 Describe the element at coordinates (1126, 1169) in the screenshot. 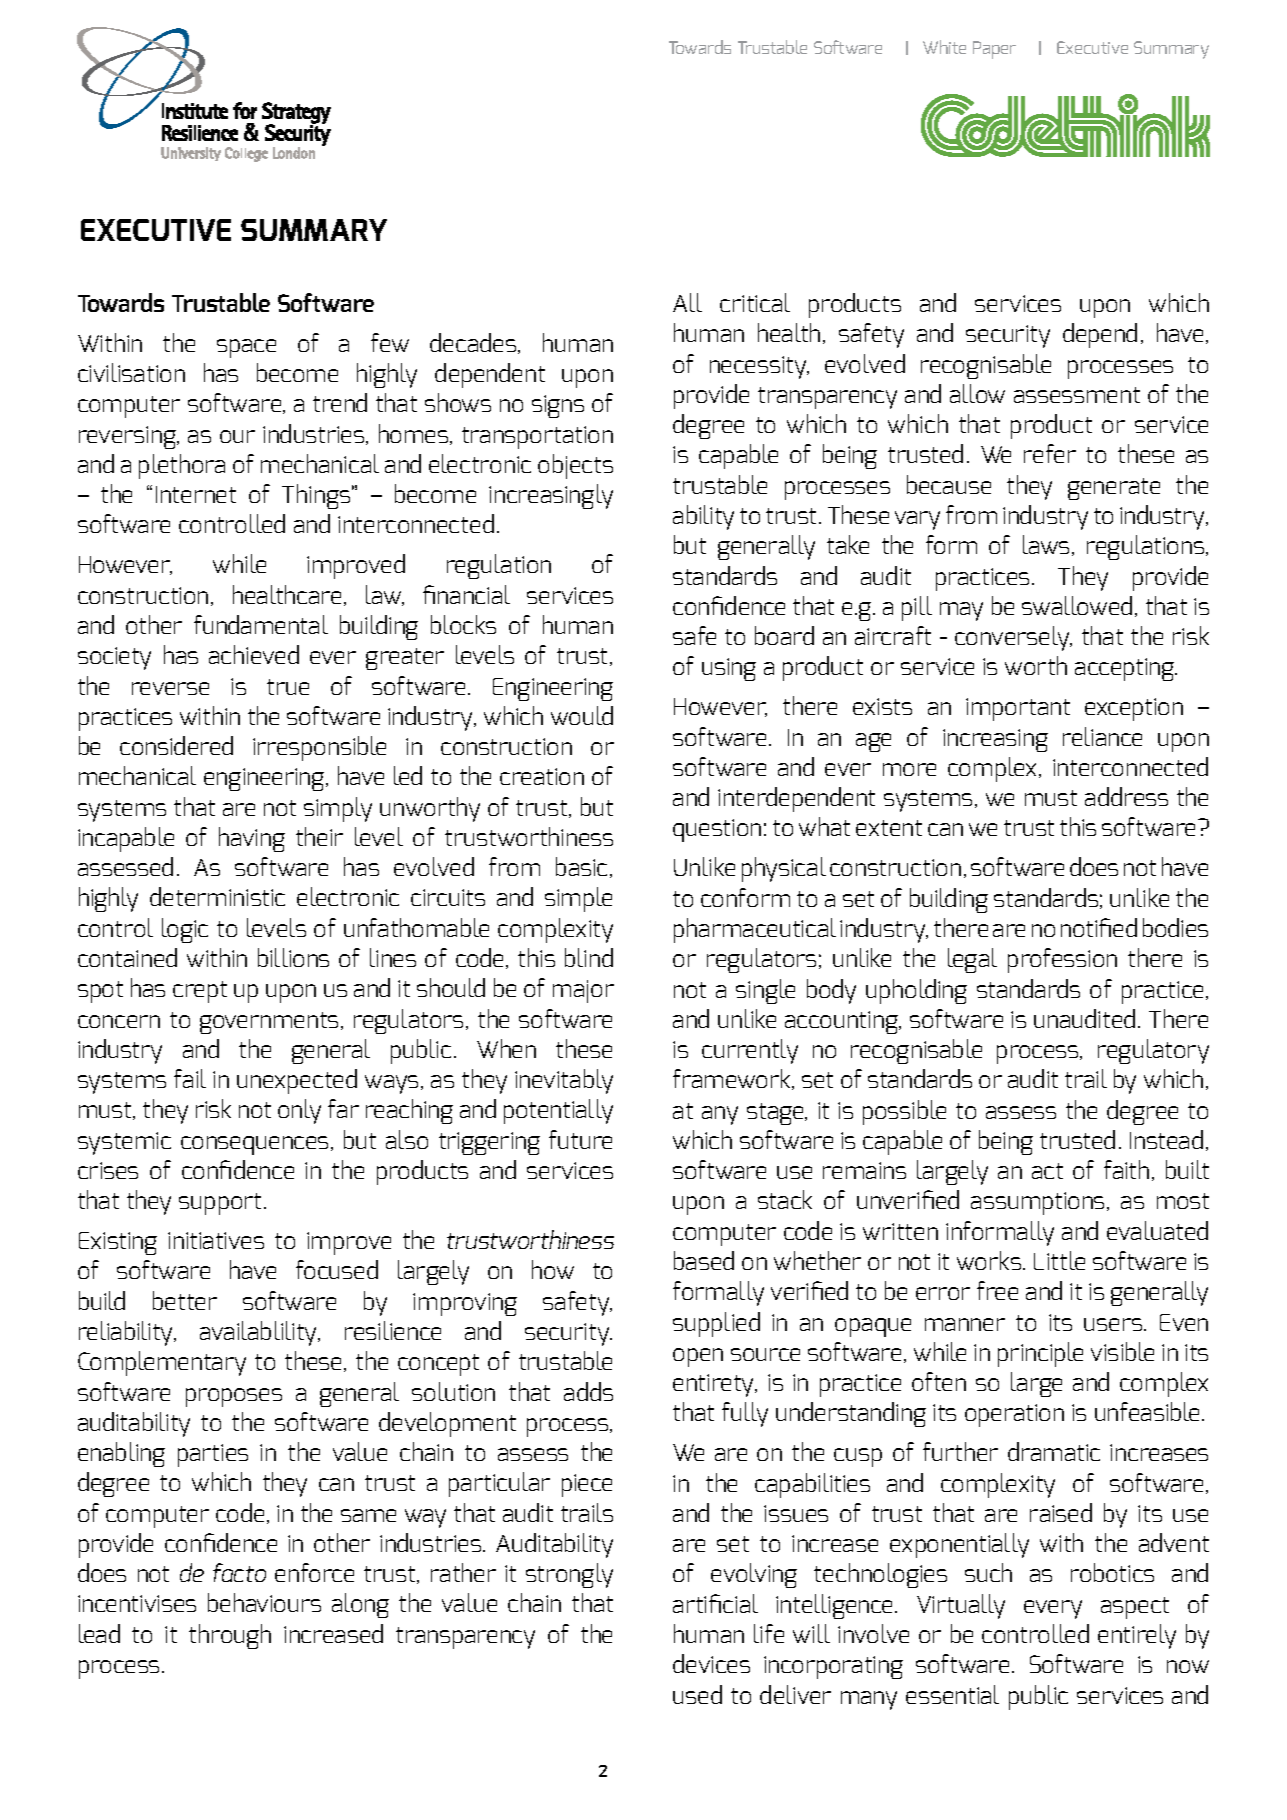

I see `faith` at that location.
